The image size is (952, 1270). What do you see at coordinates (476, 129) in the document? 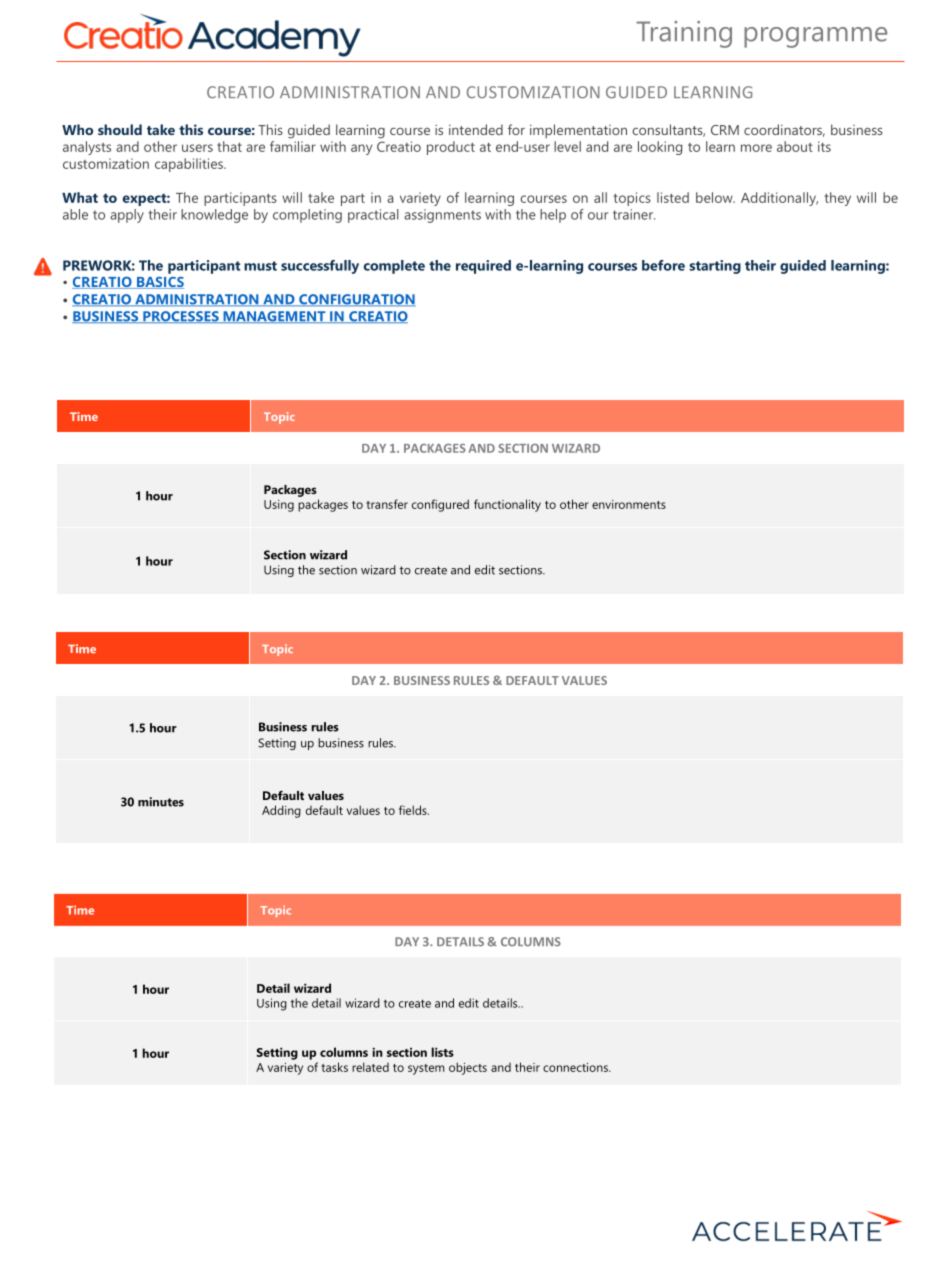
I see `intended` at bounding box center [476, 129].
